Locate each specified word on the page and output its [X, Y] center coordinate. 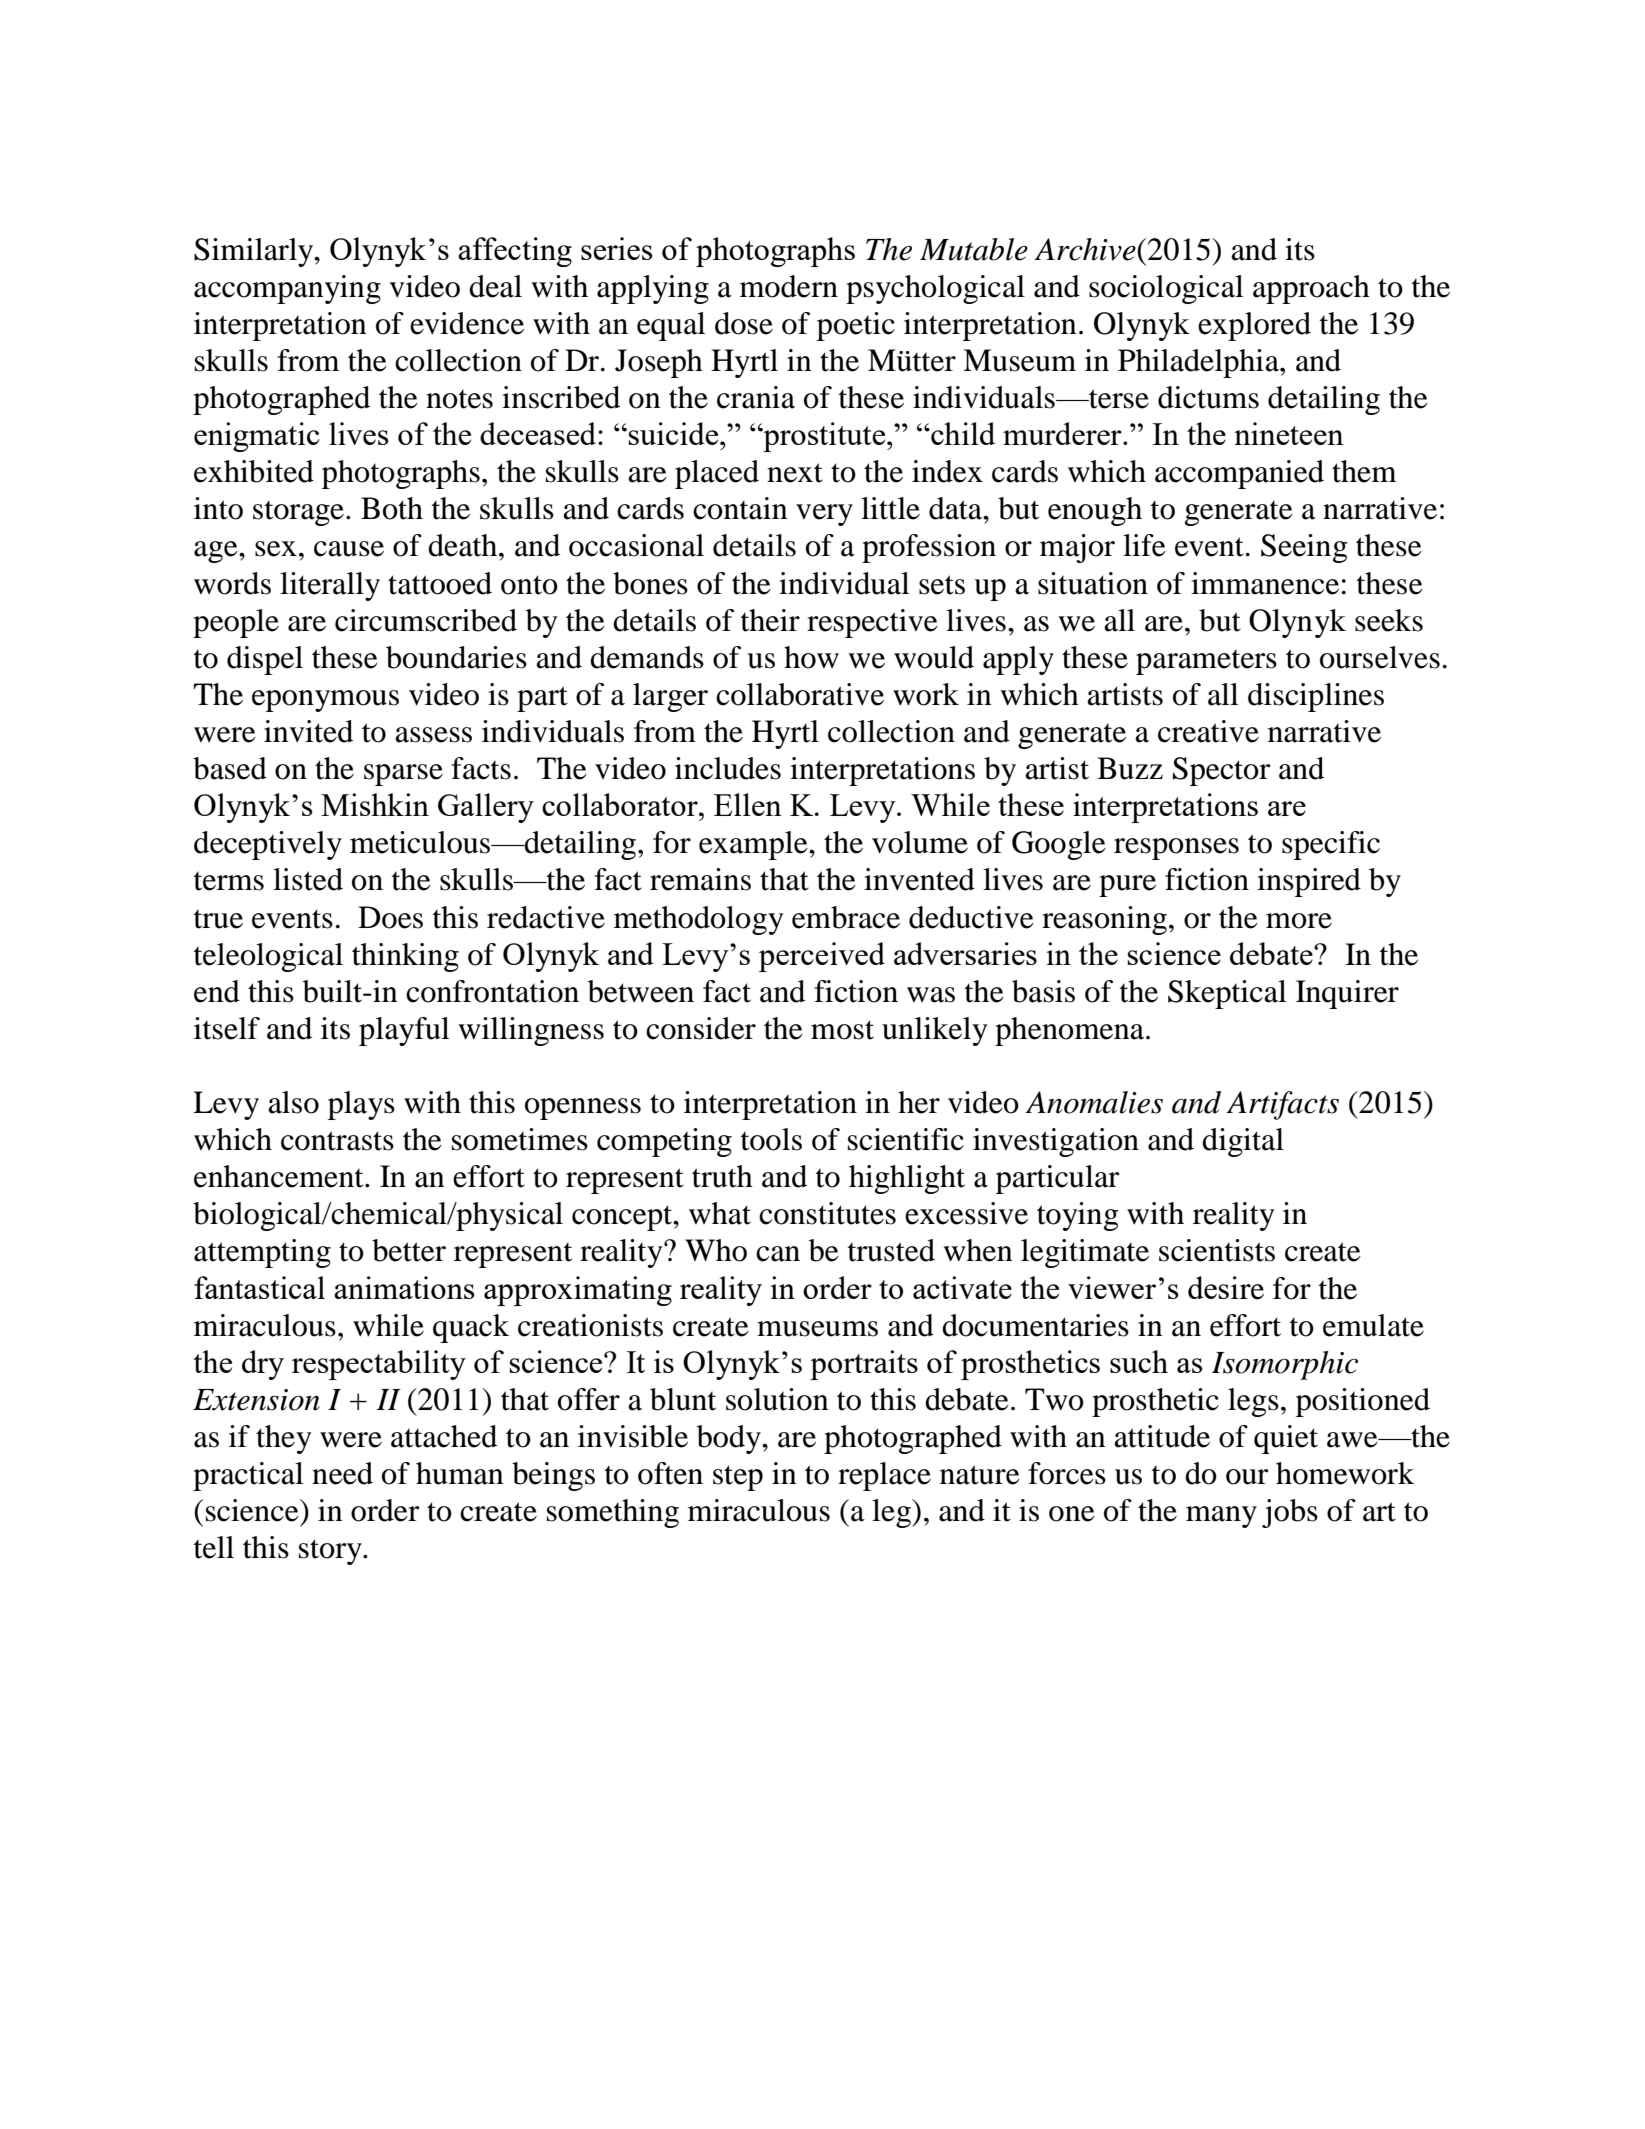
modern [789, 286]
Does [390, 917]
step [738, 1478]
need [342, 1473]
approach [1311, 289]
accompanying [287, 289]
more [1299, 921]
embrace [846, 917]
